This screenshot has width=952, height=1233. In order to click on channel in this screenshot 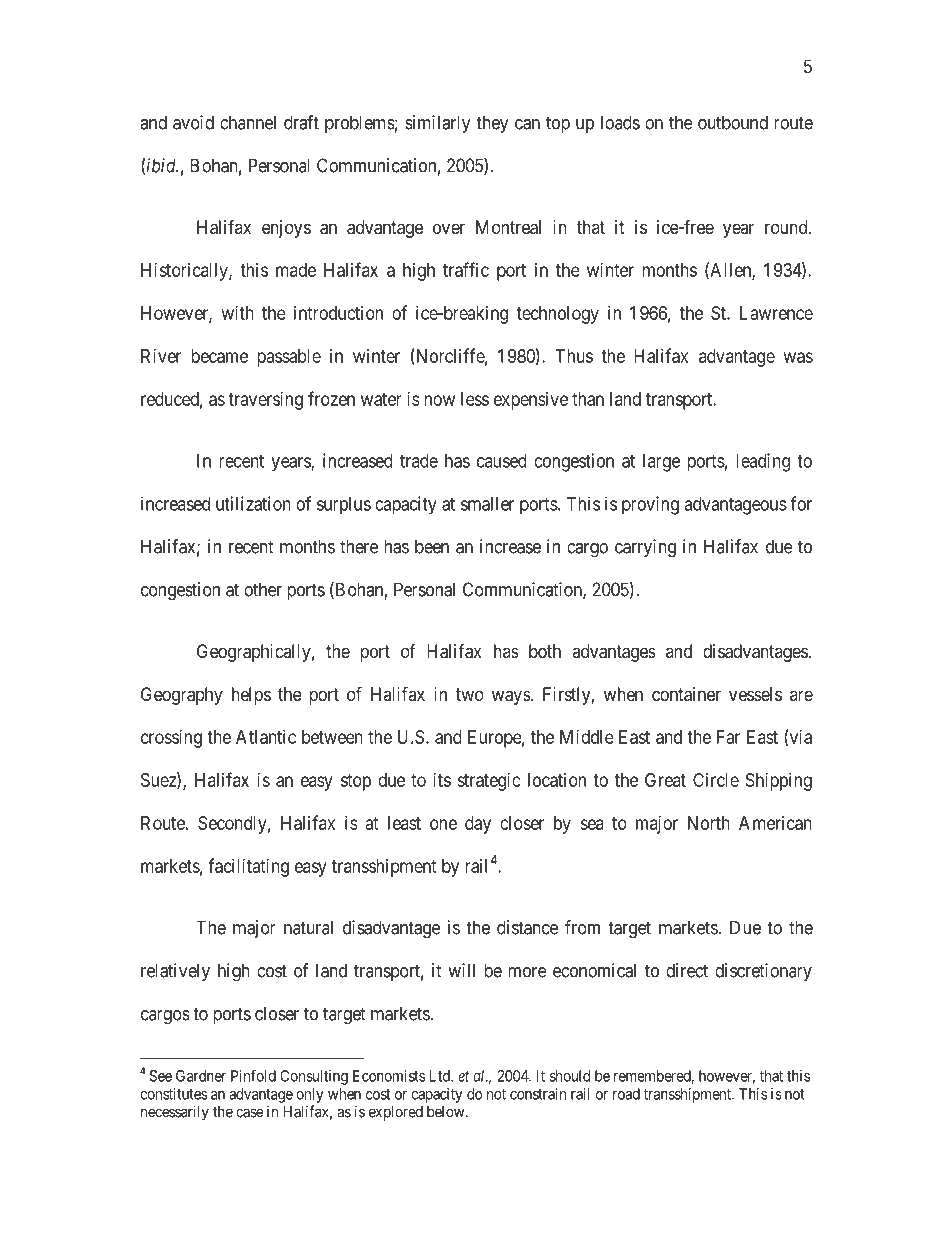, I will do `click(248, 122)`.
